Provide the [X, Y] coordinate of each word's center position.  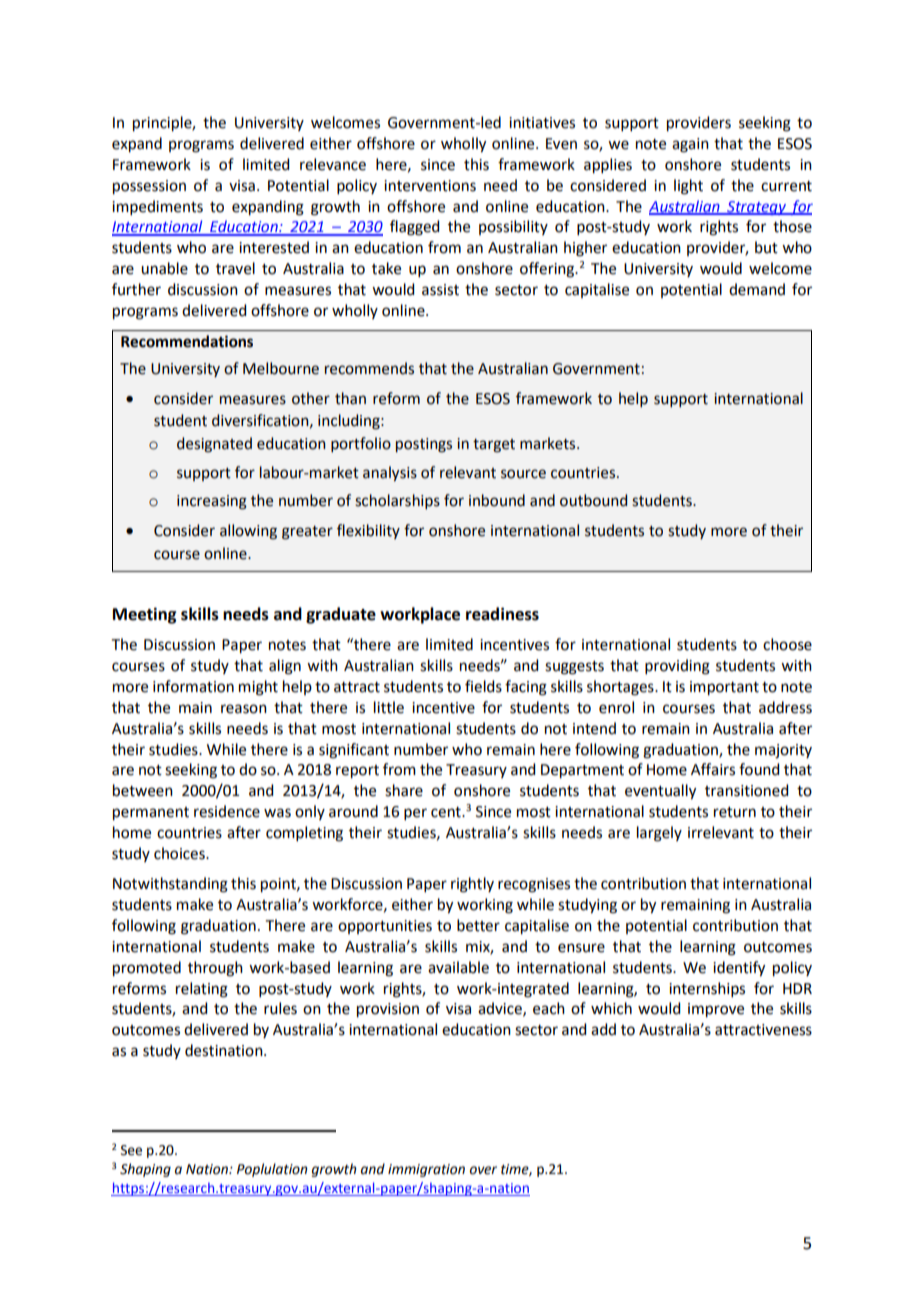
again [690, 145]
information [193, 686]
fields [483, 686]
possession [149, 187]
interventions [430, 186]
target [494, 446]
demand [757, 289]
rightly [472, 885]
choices [180, 853]
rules [280, 1008]
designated [214, 445]
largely [659, 834]
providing [677, 667]
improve [716, 1010]
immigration [426, 1170]
